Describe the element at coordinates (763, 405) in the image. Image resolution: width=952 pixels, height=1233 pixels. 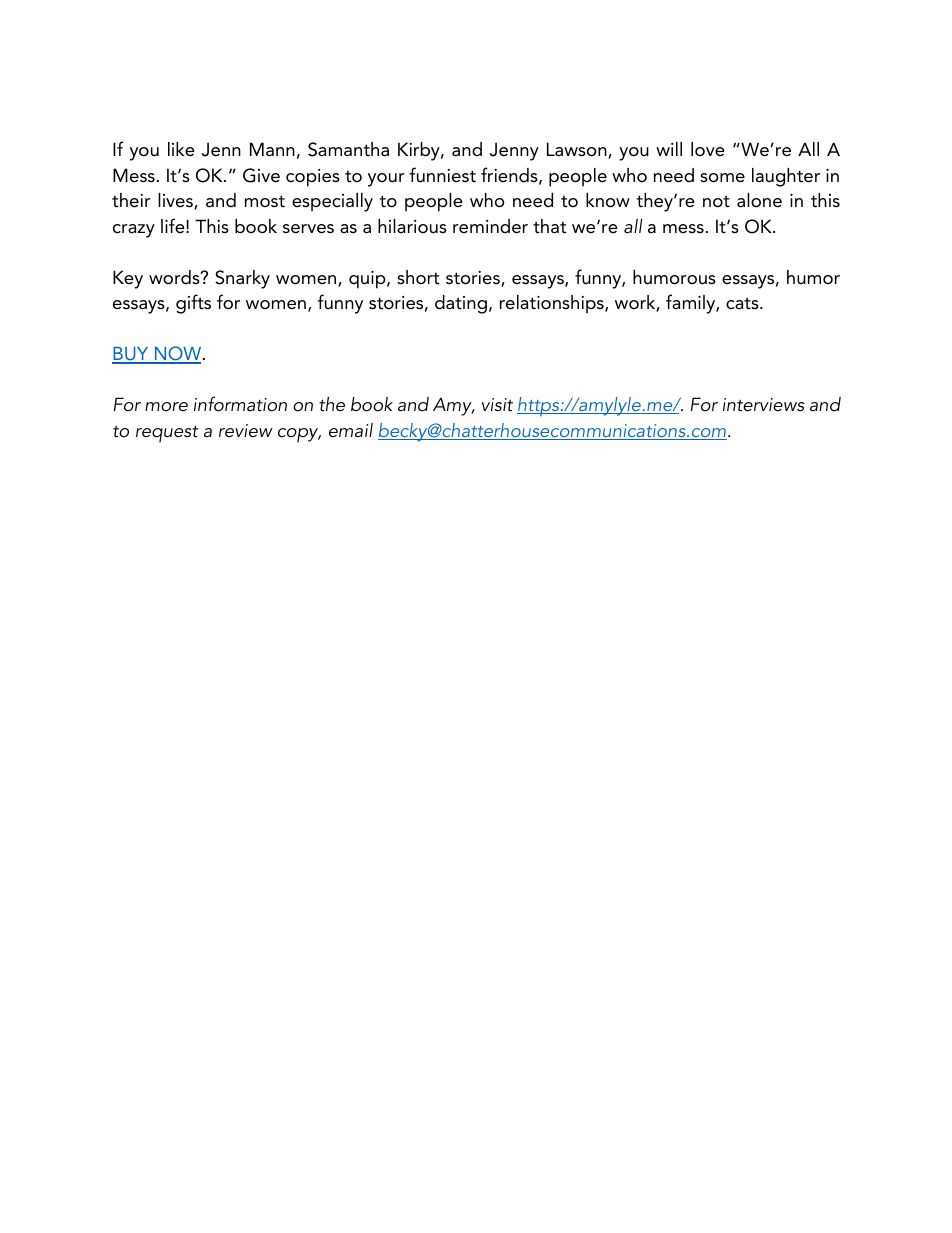
I see `interviews` at that location.
